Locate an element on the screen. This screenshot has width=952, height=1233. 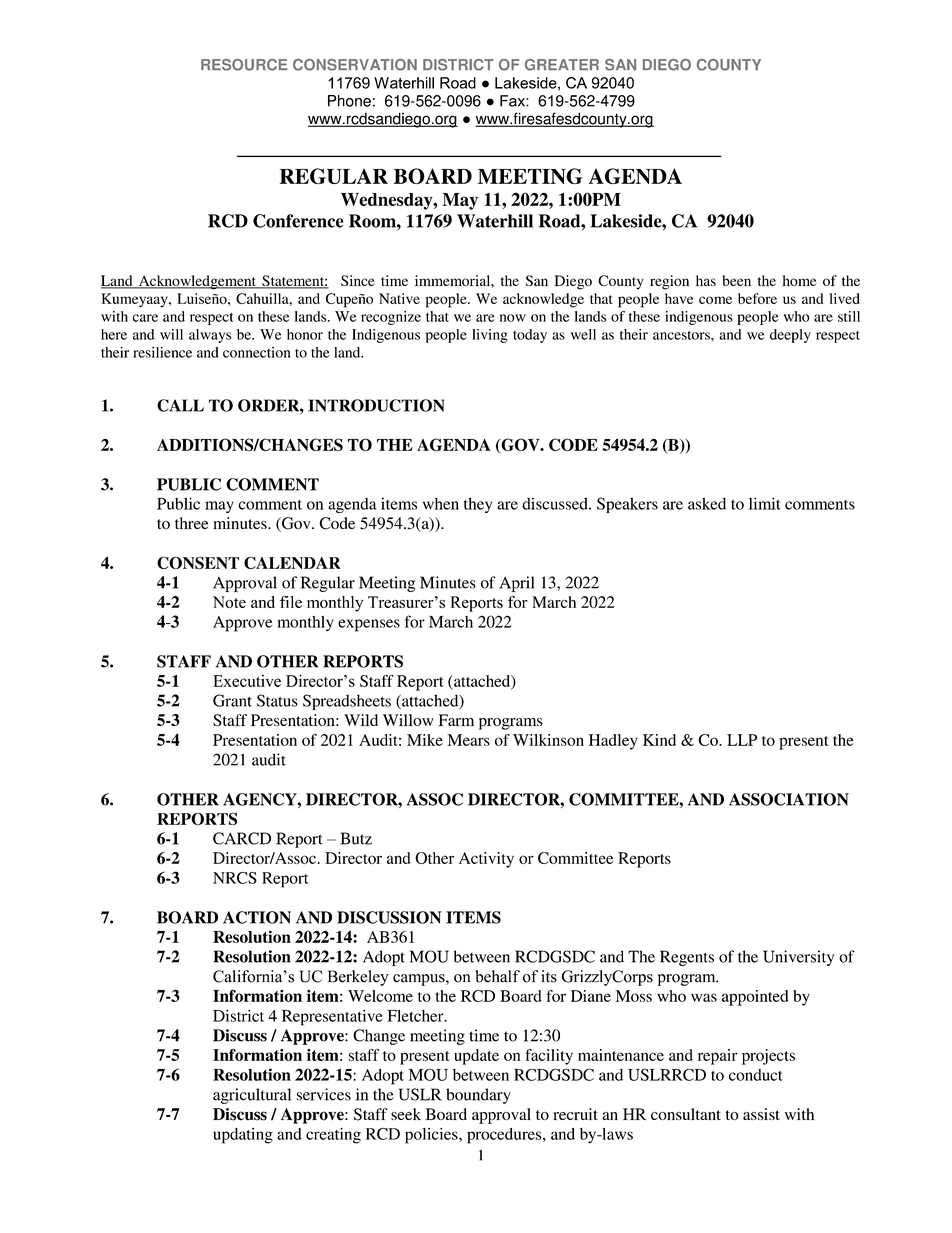
RESOURCE is located at coordinates (244, 65).
